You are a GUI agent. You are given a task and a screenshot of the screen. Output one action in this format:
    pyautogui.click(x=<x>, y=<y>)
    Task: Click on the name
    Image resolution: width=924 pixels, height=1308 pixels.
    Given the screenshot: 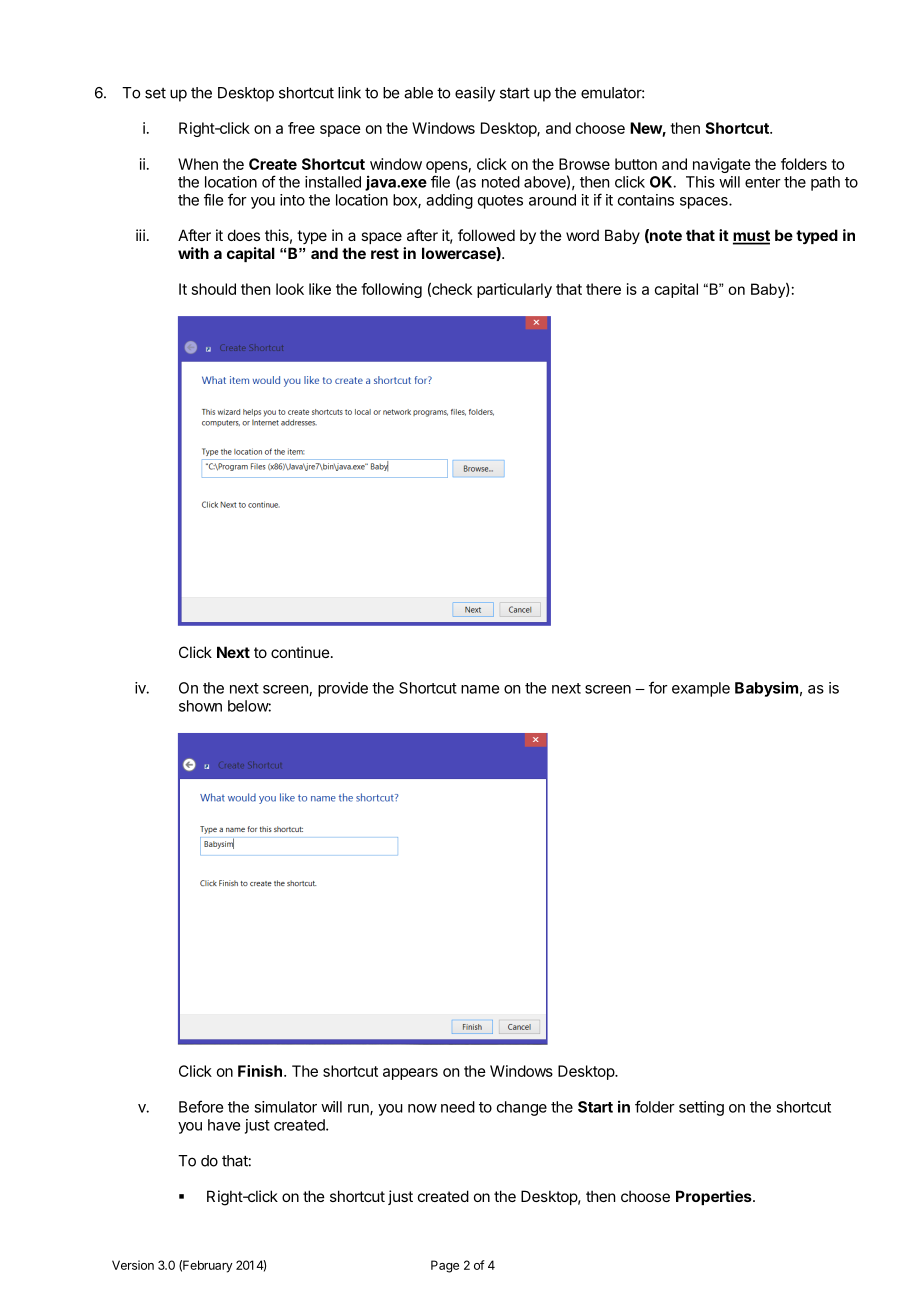 What is the action you would take?
    pyautogui.click(x=480, y=689)
